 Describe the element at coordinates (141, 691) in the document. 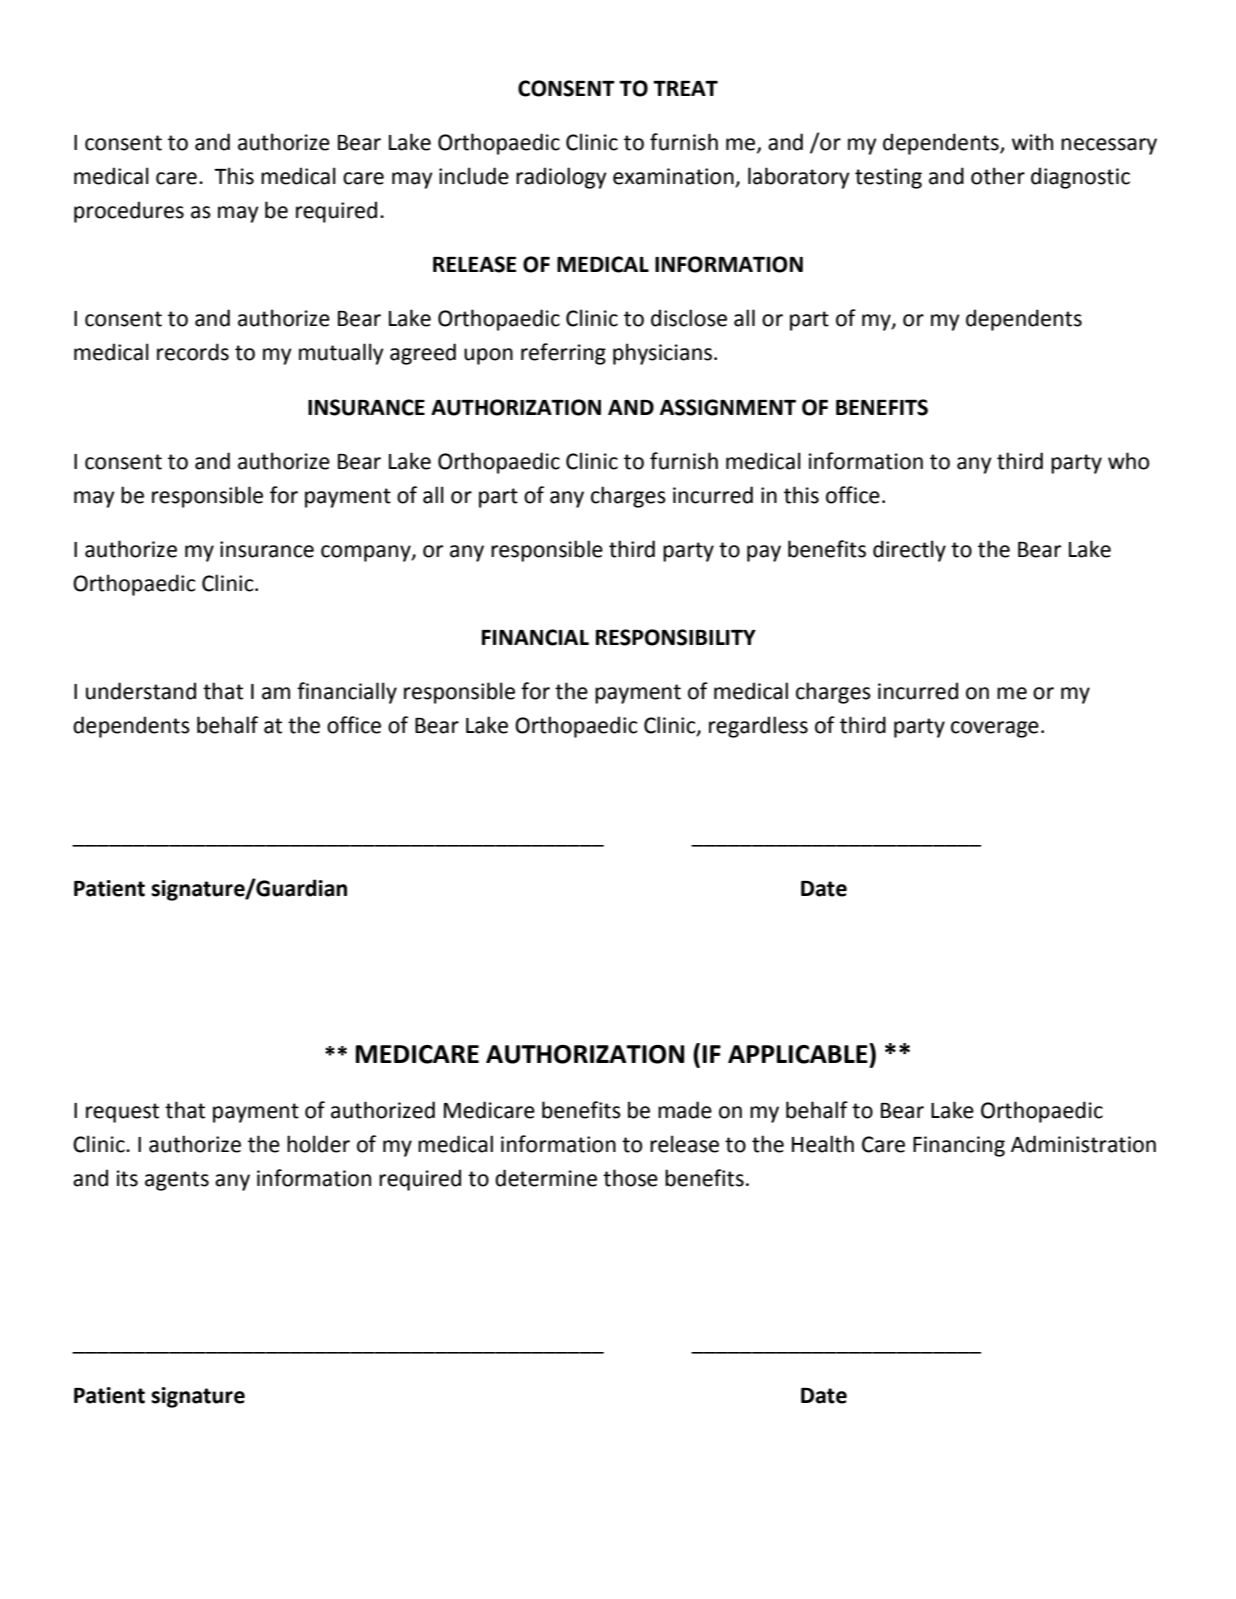

I see `understand` at that location.
